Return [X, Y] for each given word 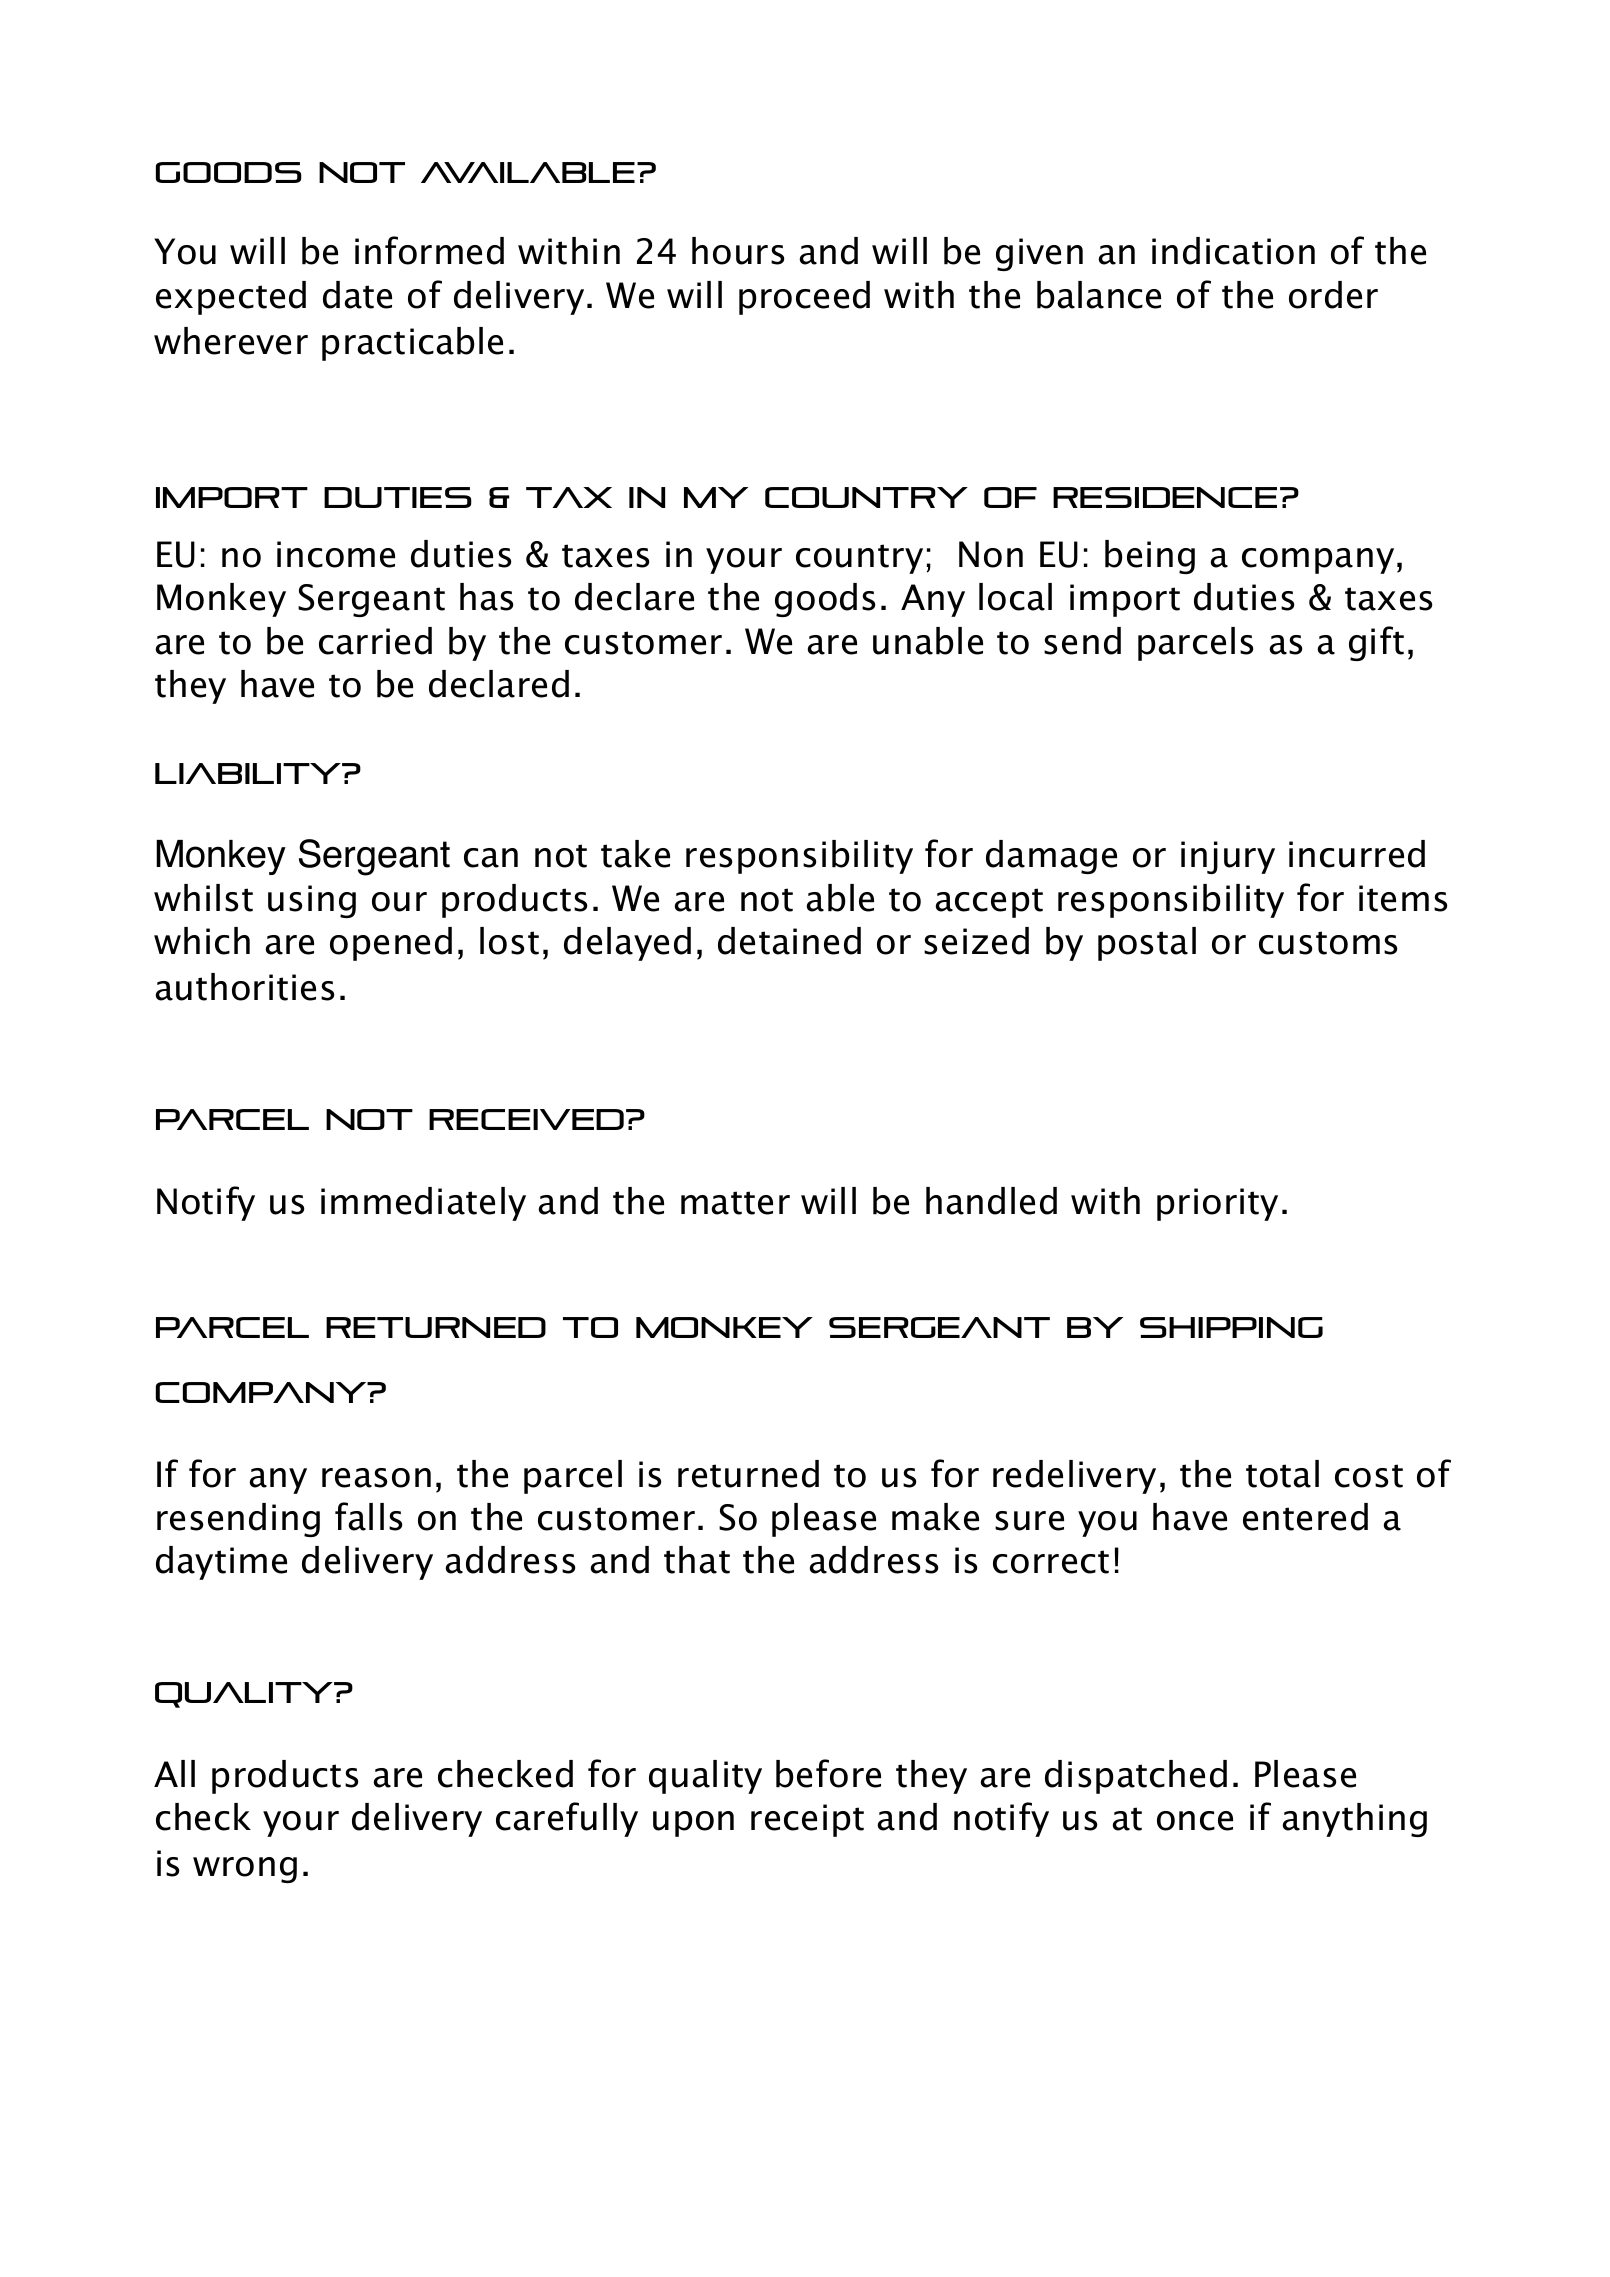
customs [1328, 943]
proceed [804, 298]
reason [376, 1478]
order [1333, 295]
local [1015, 597]
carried [375, 641]
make [935, 1517]
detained [789, 941]
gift [1376, 643]
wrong [245, 1870]
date [357, 295]
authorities [244, 987]
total [1282, 1474]
